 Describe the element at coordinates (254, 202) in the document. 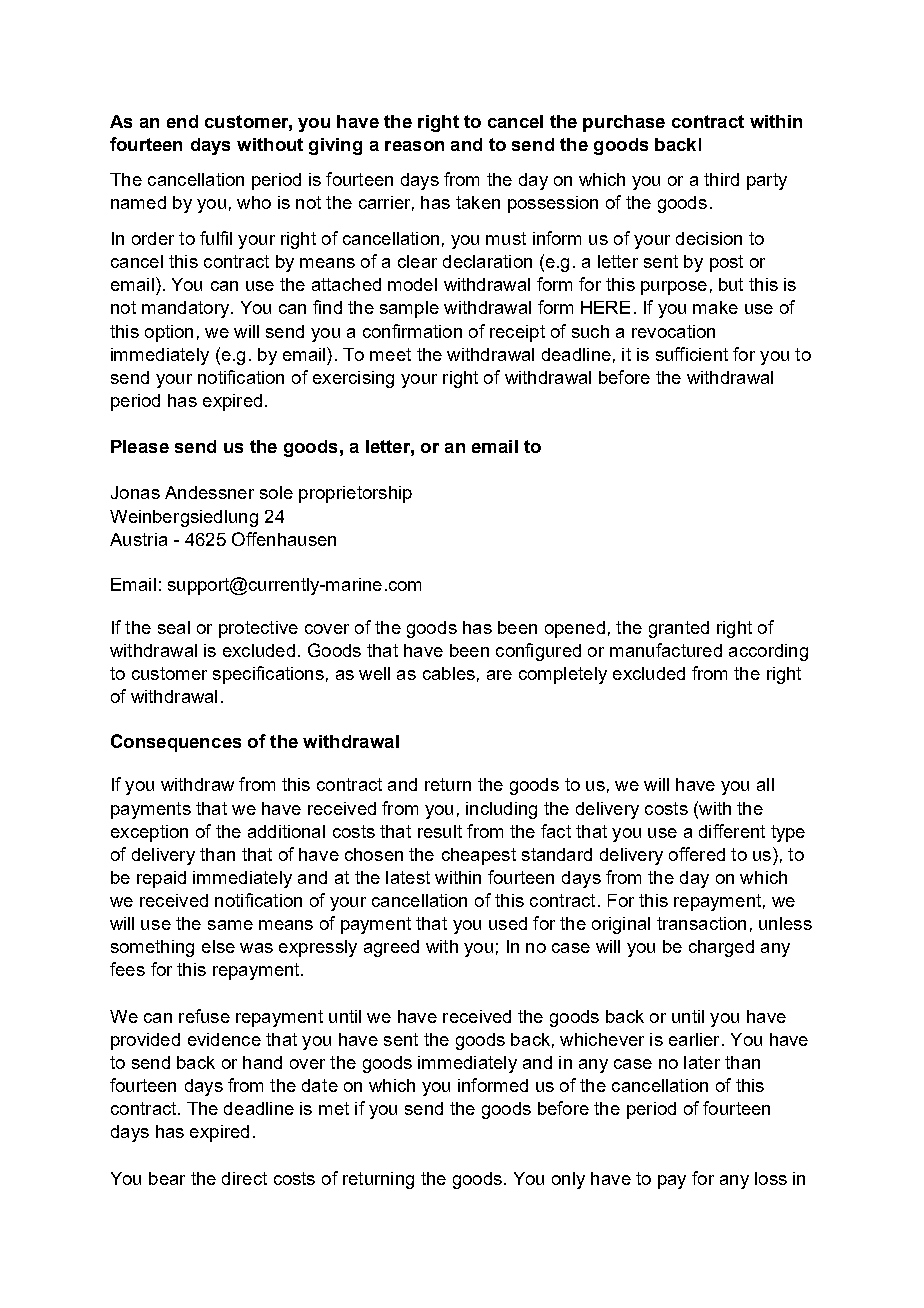

I see `who` at that location.
